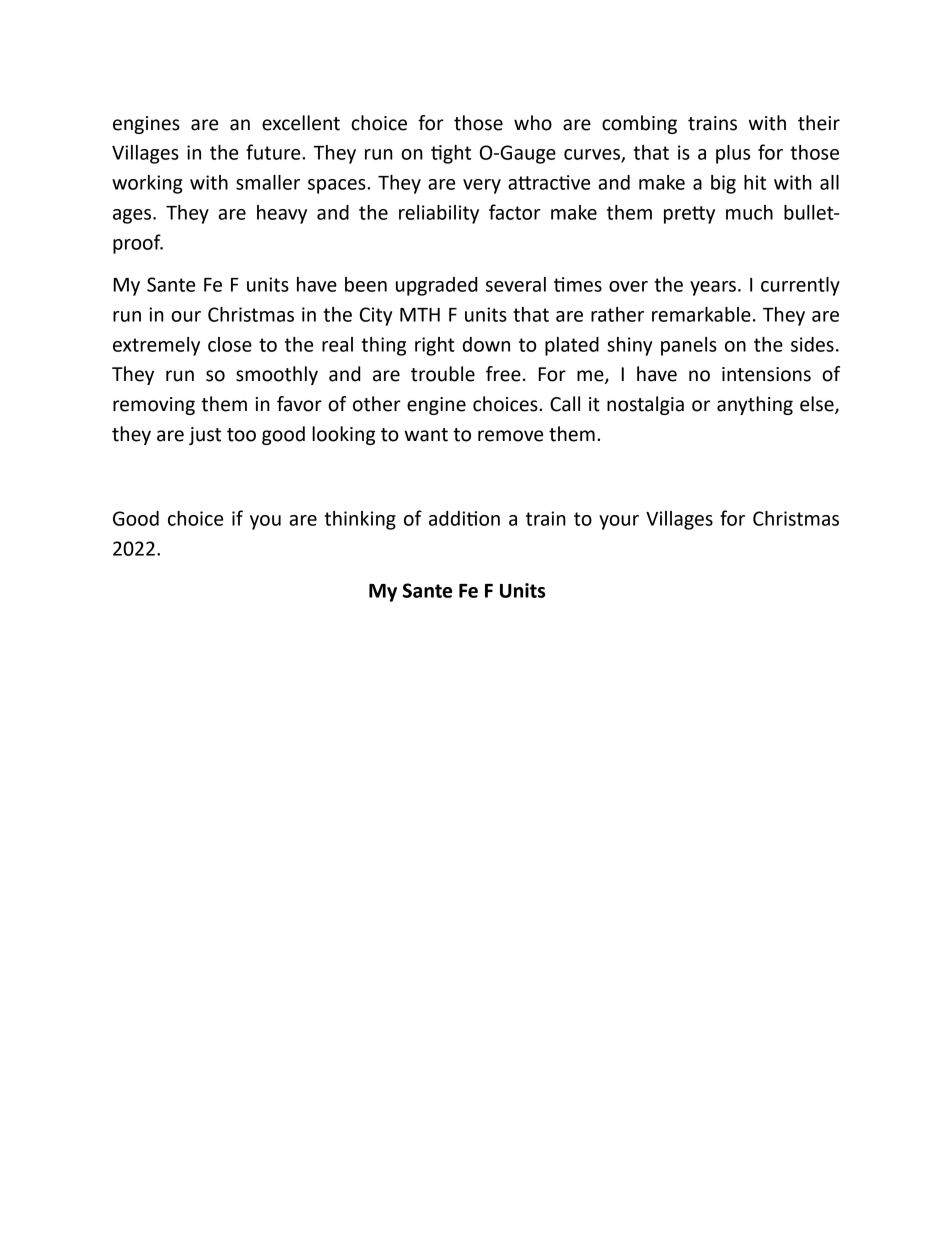 This screenshot has width=952, height=1233. What do you see at coordinates (282, 214) in the screenshot?
I see `heavy` at bounding box center [282, 214].
